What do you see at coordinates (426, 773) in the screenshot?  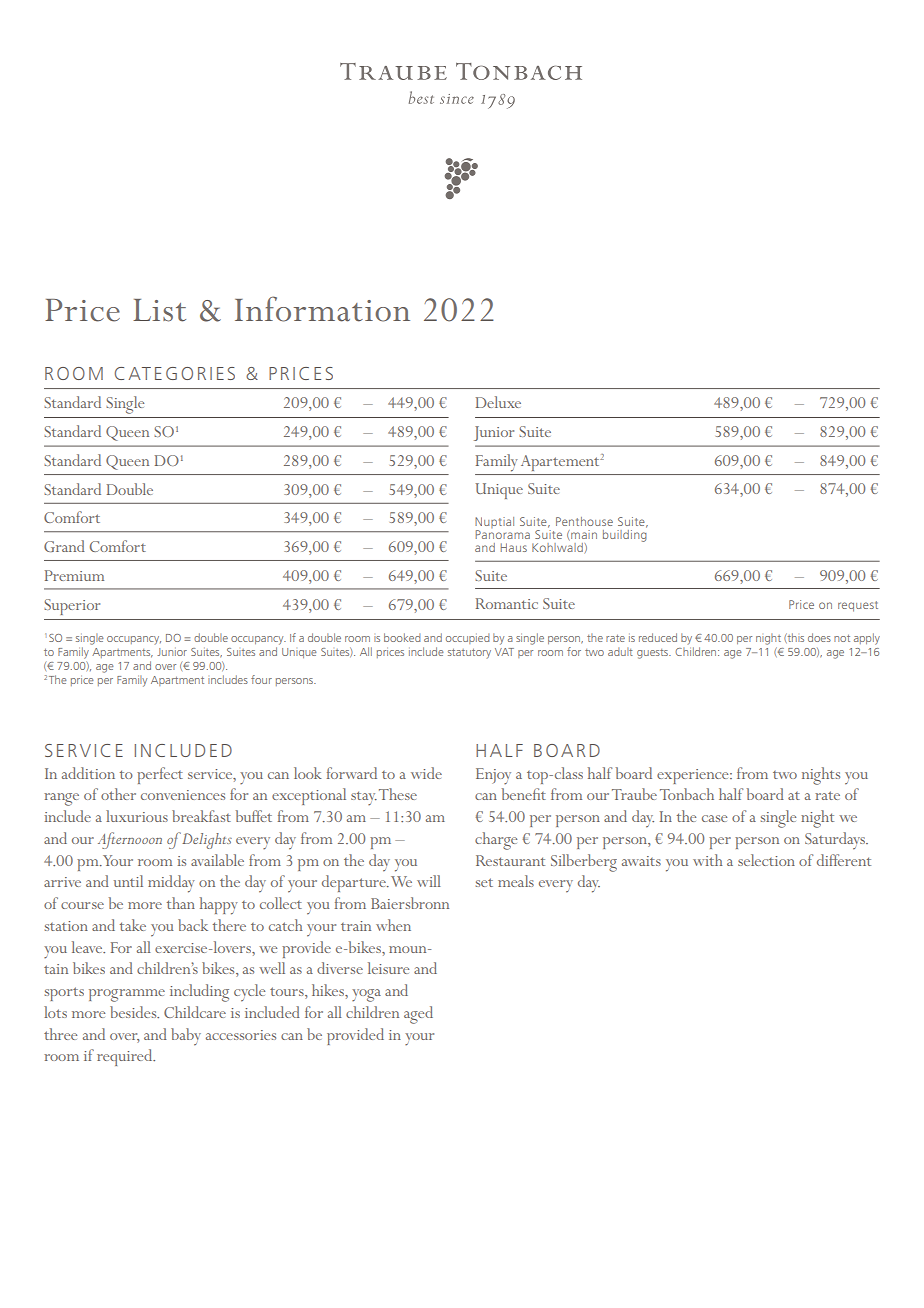 I see `wide` at bounding box center [426, 773].
